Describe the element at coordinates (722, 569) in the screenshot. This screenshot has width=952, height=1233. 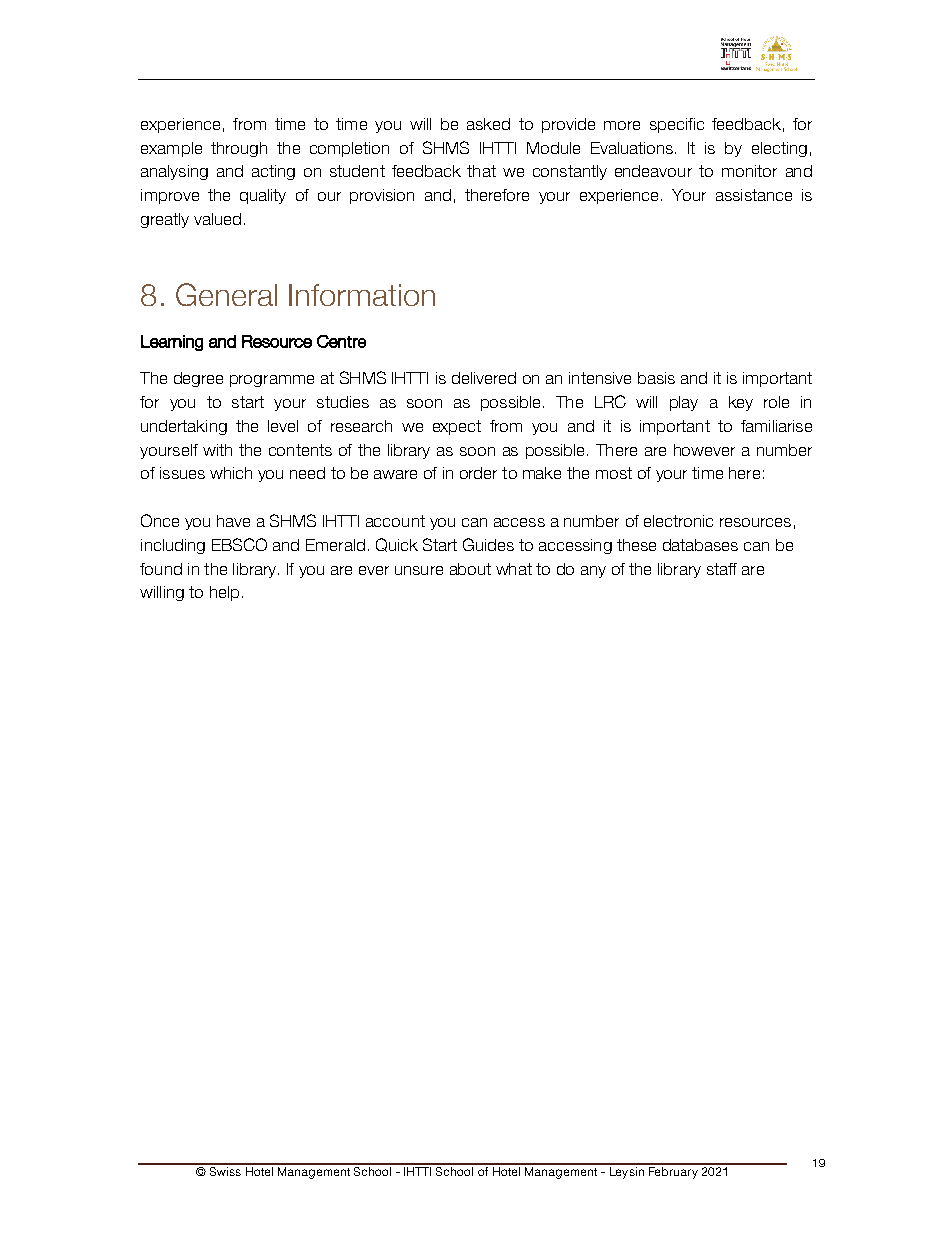
I see `staff` at that location.
